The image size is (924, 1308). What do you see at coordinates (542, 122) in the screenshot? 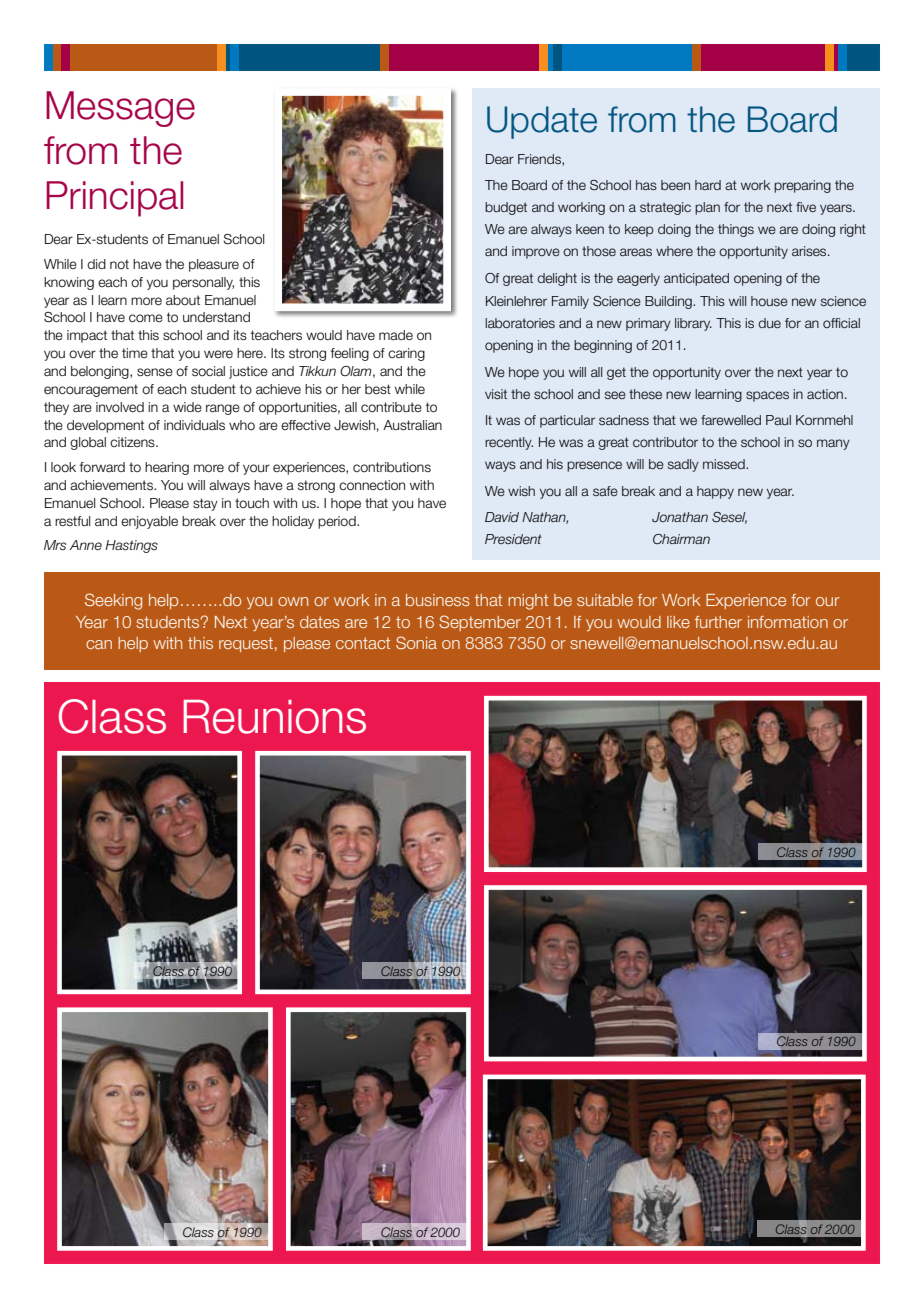
I see `Update` at bounding box center [542, 122].
